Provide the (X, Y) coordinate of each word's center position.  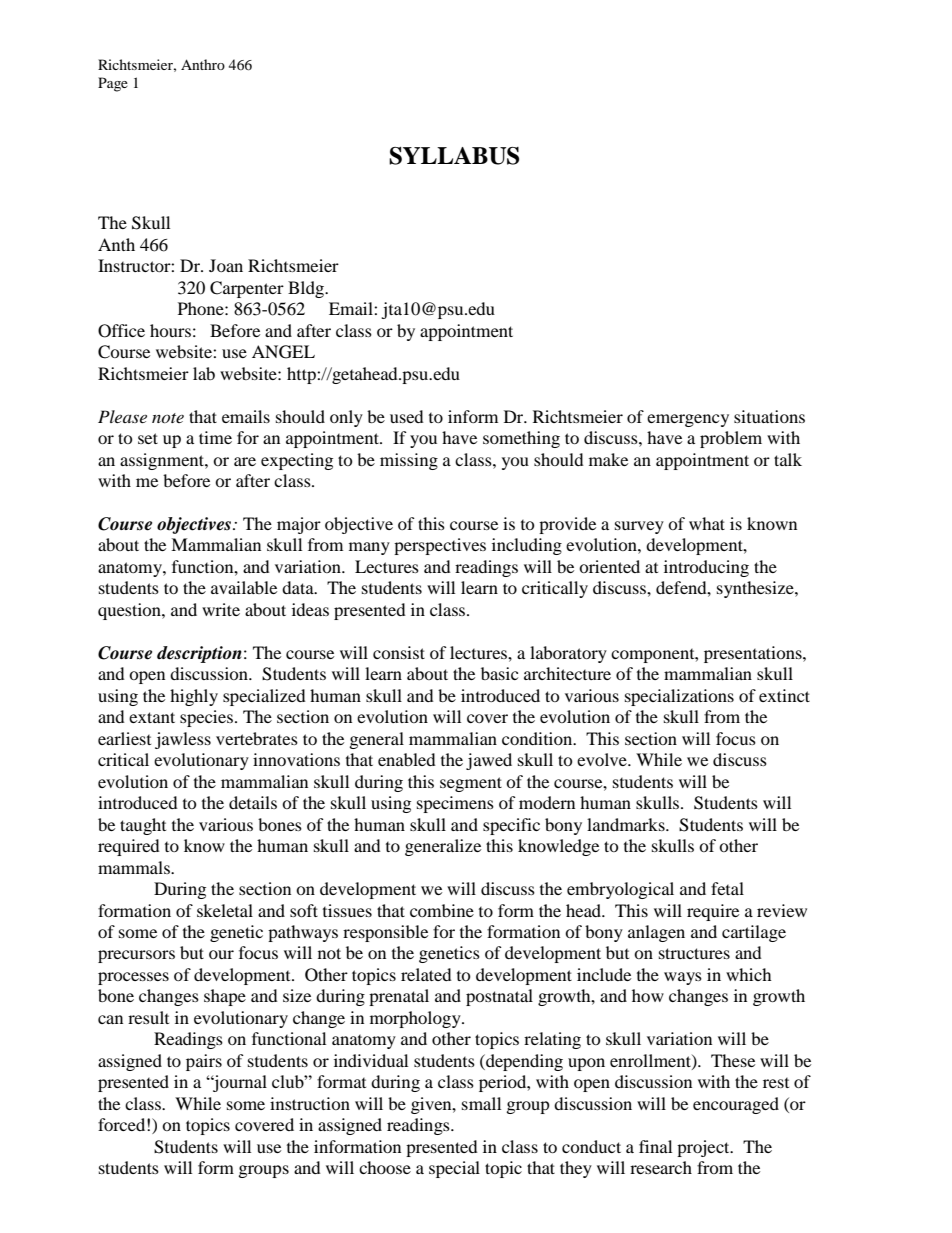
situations (769, 416)
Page (113, 84)
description (199, 654)
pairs (204, 1062)
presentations (754, 654)
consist (399, 652)
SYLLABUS (454, 156)
